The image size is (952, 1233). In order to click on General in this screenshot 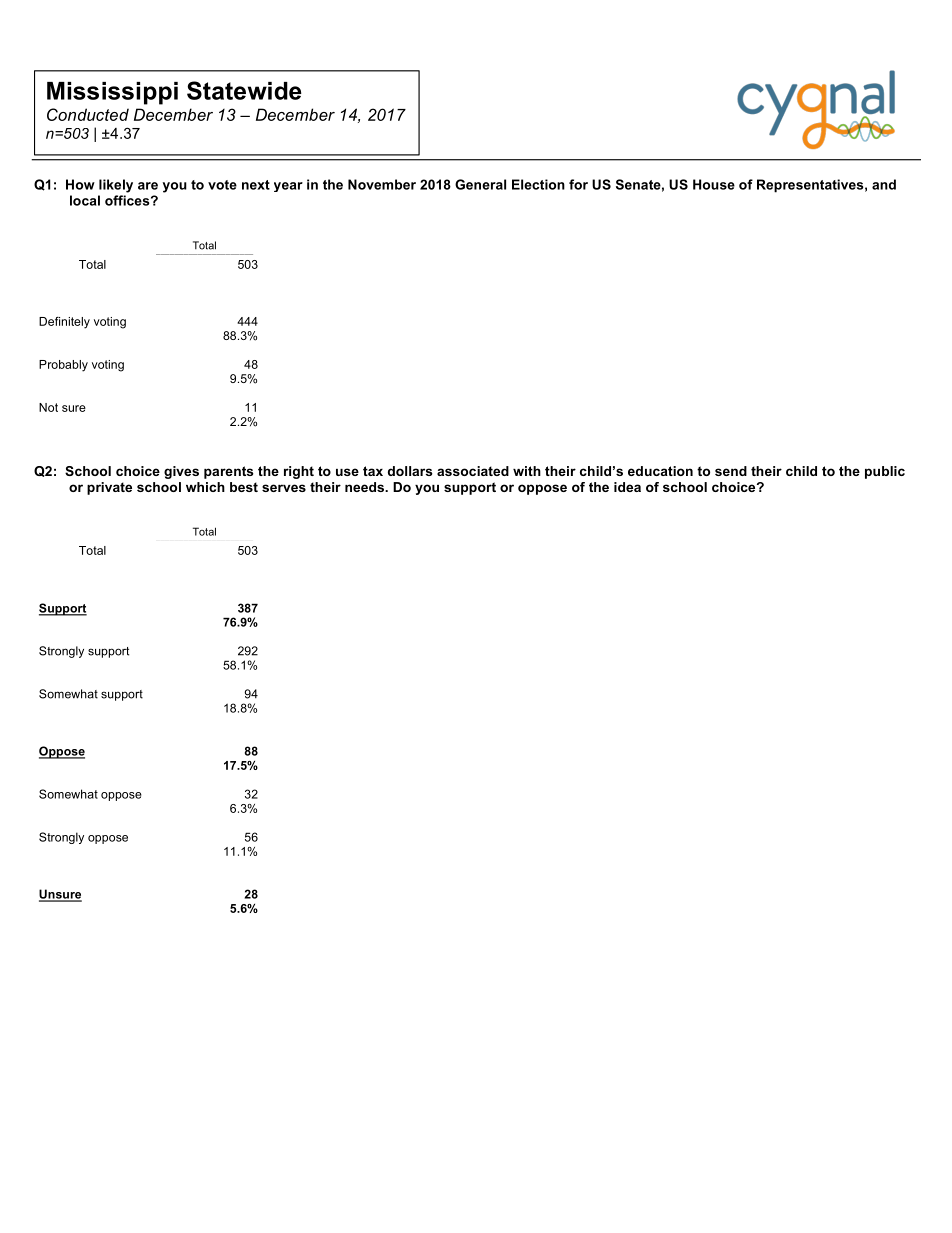, I will do `click(480, 184)`.
